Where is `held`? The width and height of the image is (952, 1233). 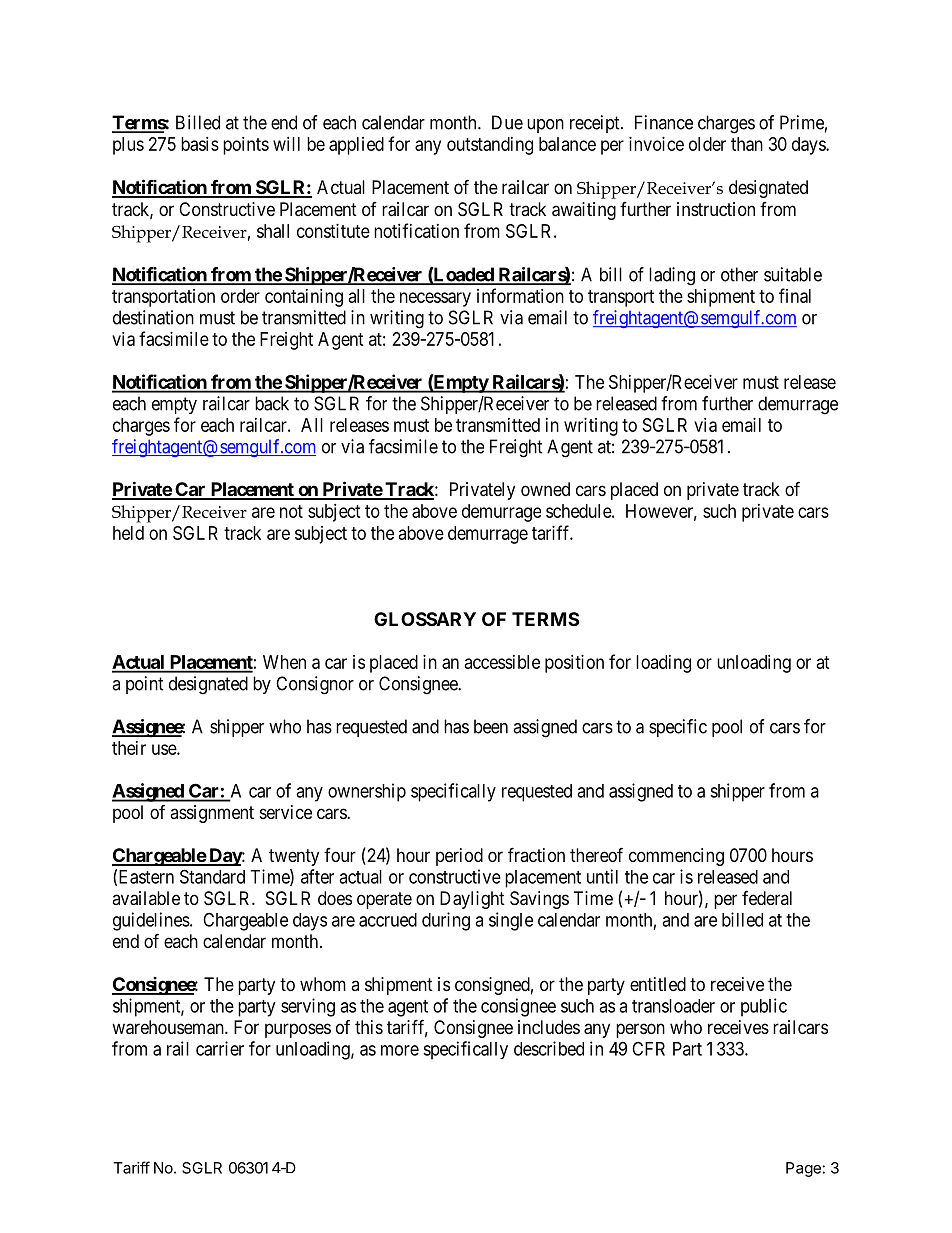 held is located at coordinates (128, 533).
